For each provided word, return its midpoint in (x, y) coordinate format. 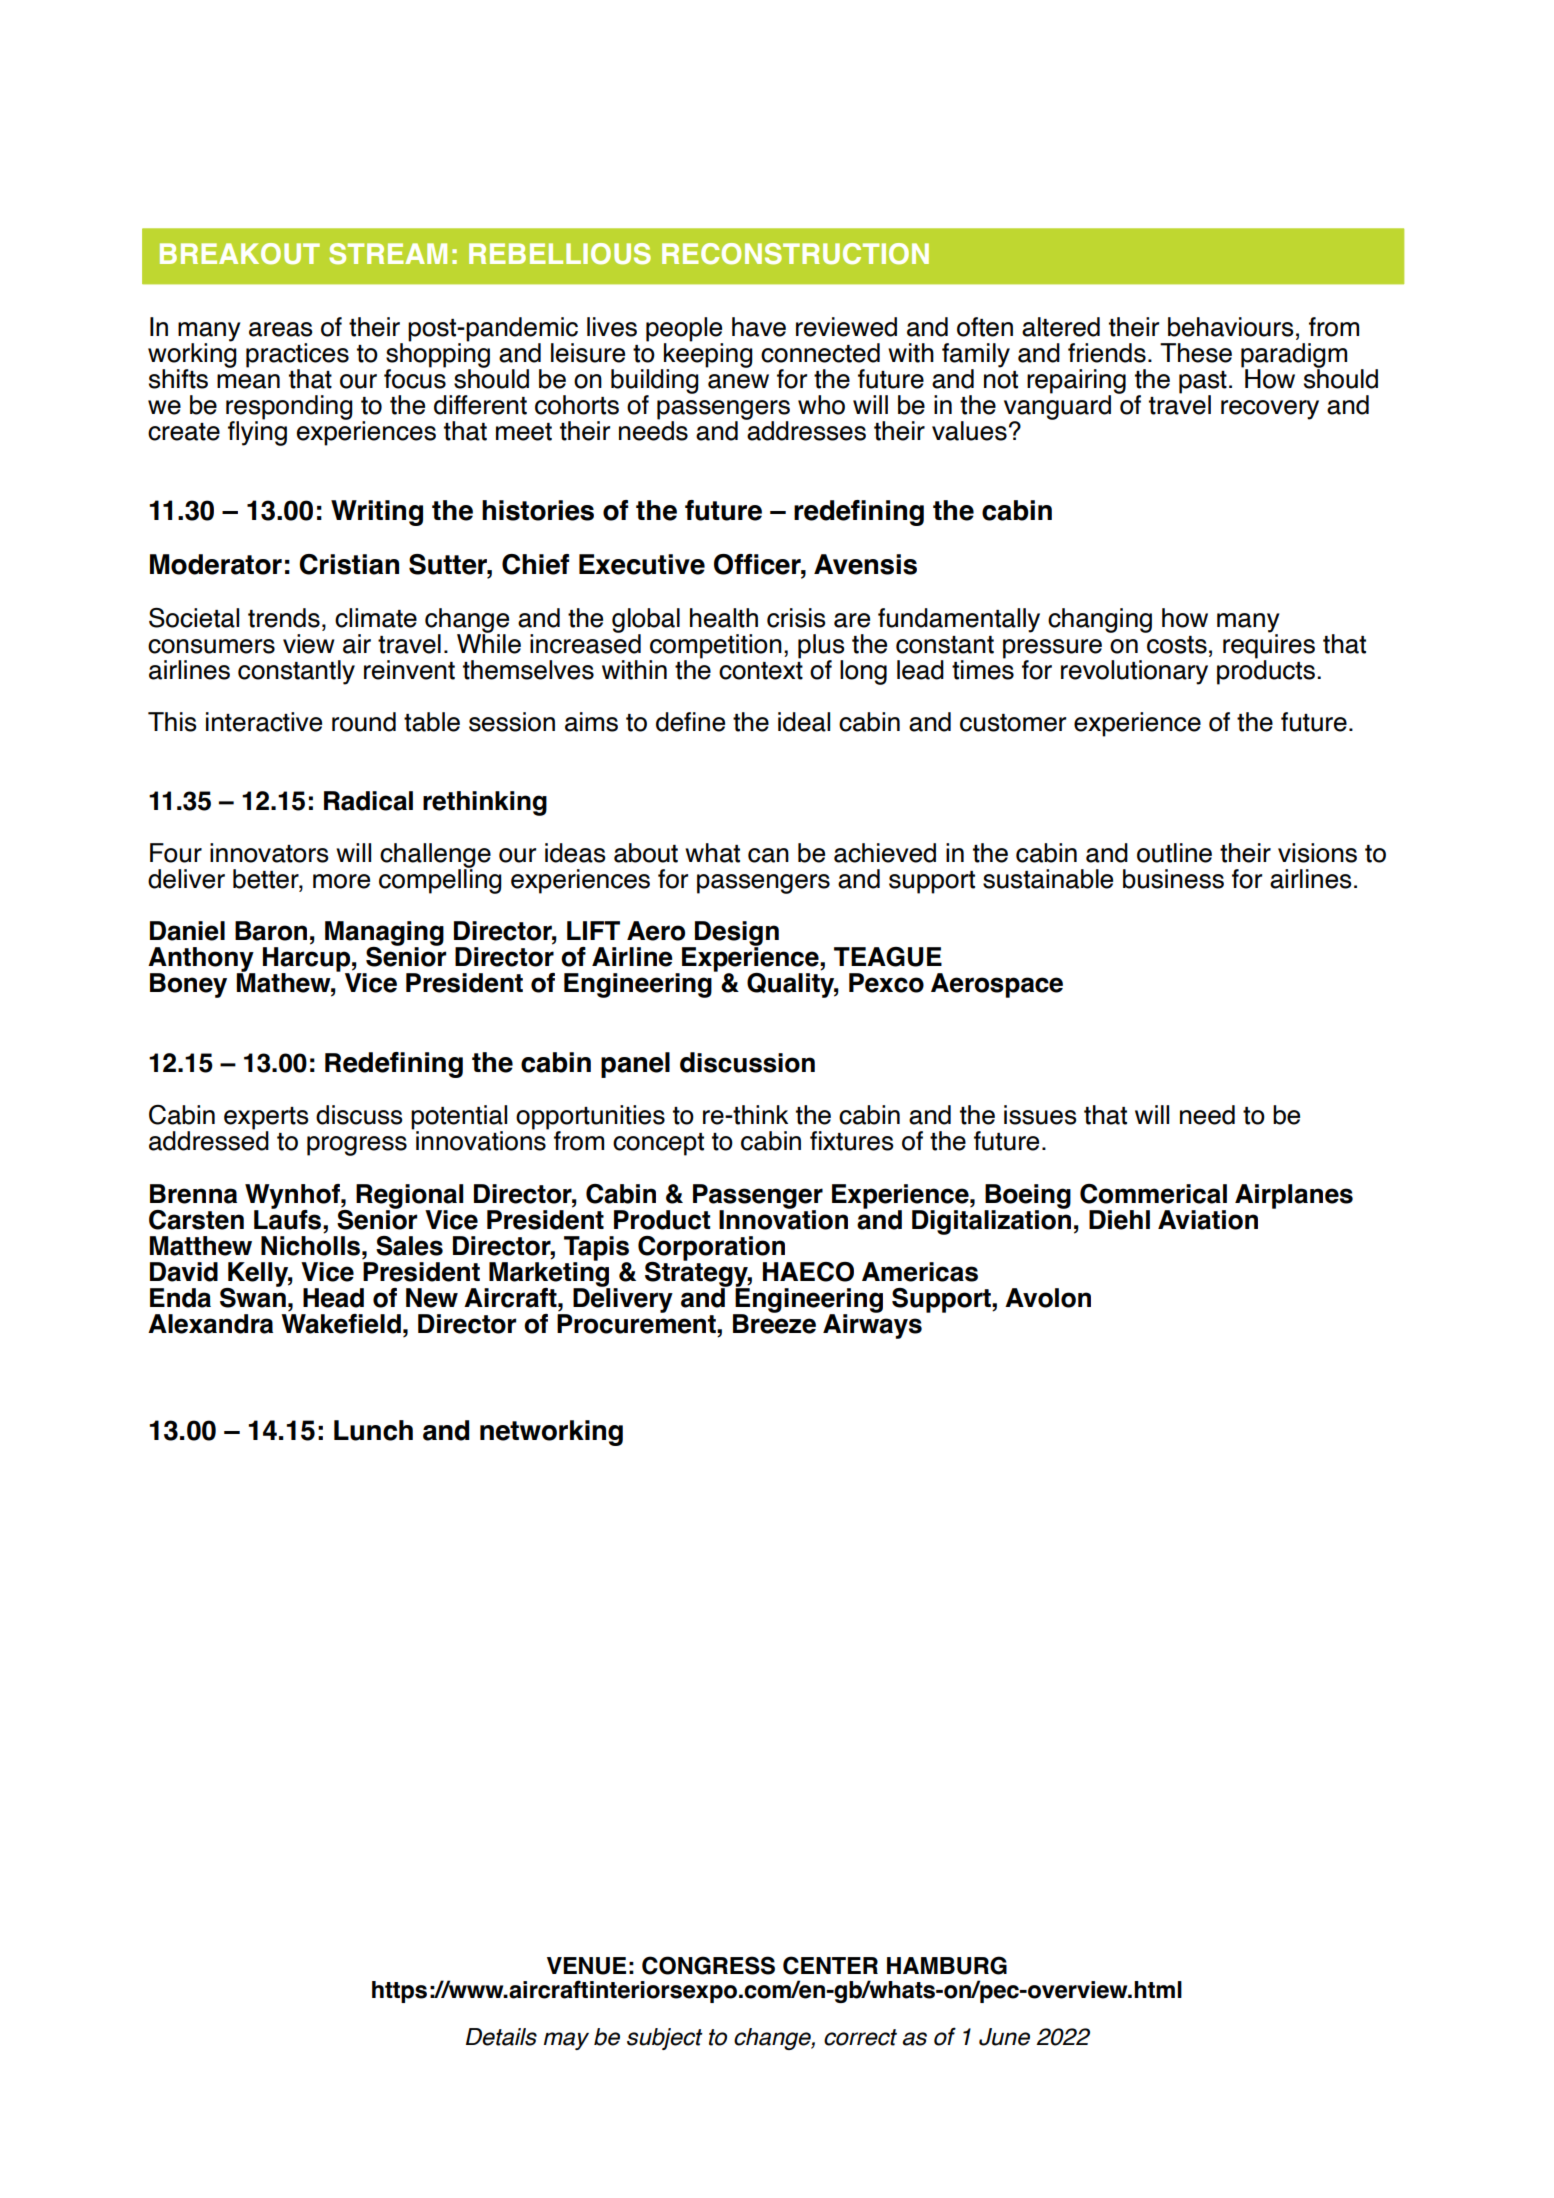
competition (715, 647)
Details (501, 2037)
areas (280, 329)
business (1173, 879)
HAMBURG (947, 1965)
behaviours (1230, 327)
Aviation (1208, 1220)
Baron (271, 931)
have (759, 327)
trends (284, 618)
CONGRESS (708, 1965)
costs (1177, 645)
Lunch (373, 1430)
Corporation (711, 1249)
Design (736, 934)
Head (333, 1298)
